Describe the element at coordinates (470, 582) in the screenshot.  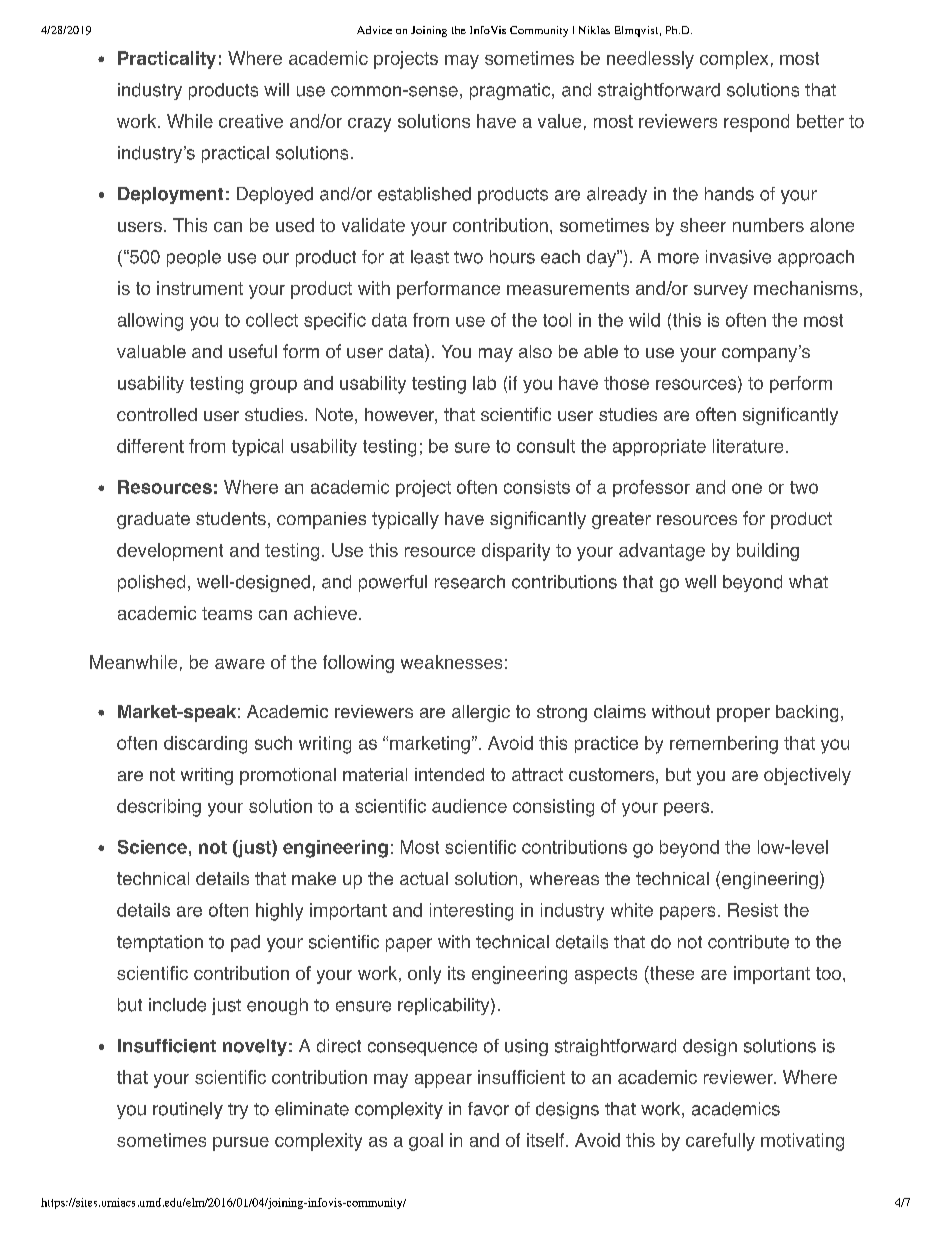
I see `research` at that location.
